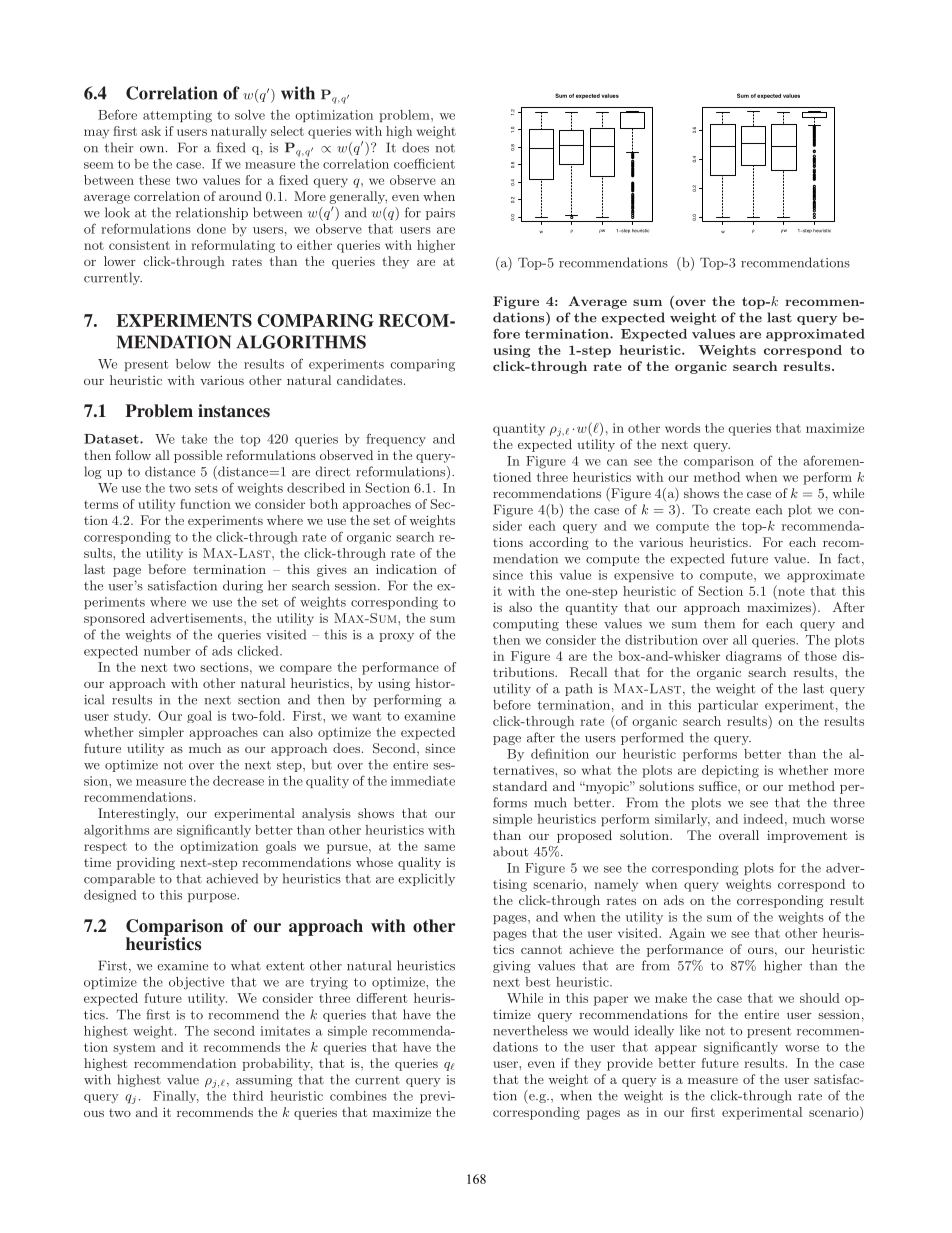 The image size is (952, 1233). What do you see at coordinates (682, 428) in the screenshot?
I see `words` at bounding box center [682, 428].
